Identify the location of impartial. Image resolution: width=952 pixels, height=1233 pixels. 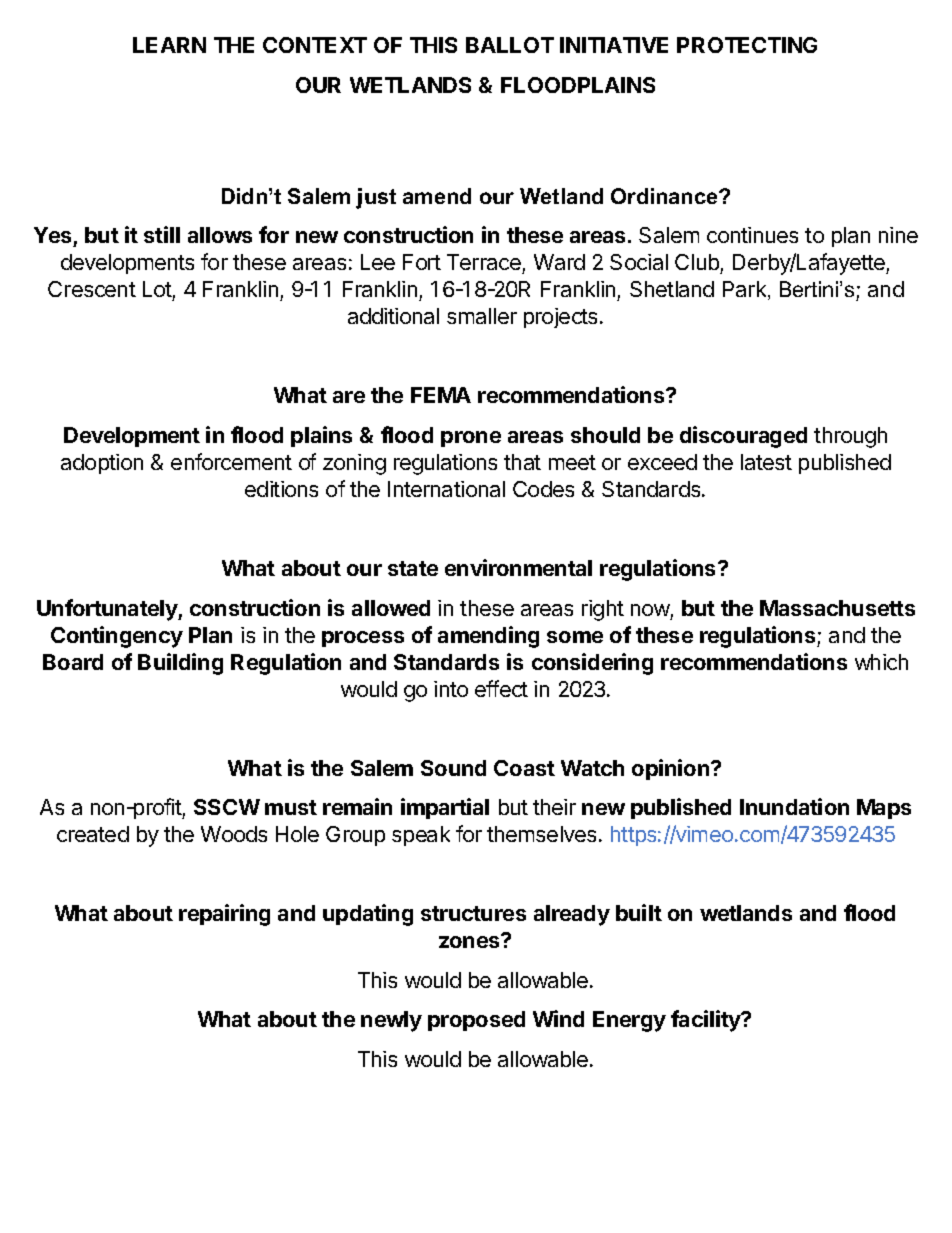
(445, 808).
